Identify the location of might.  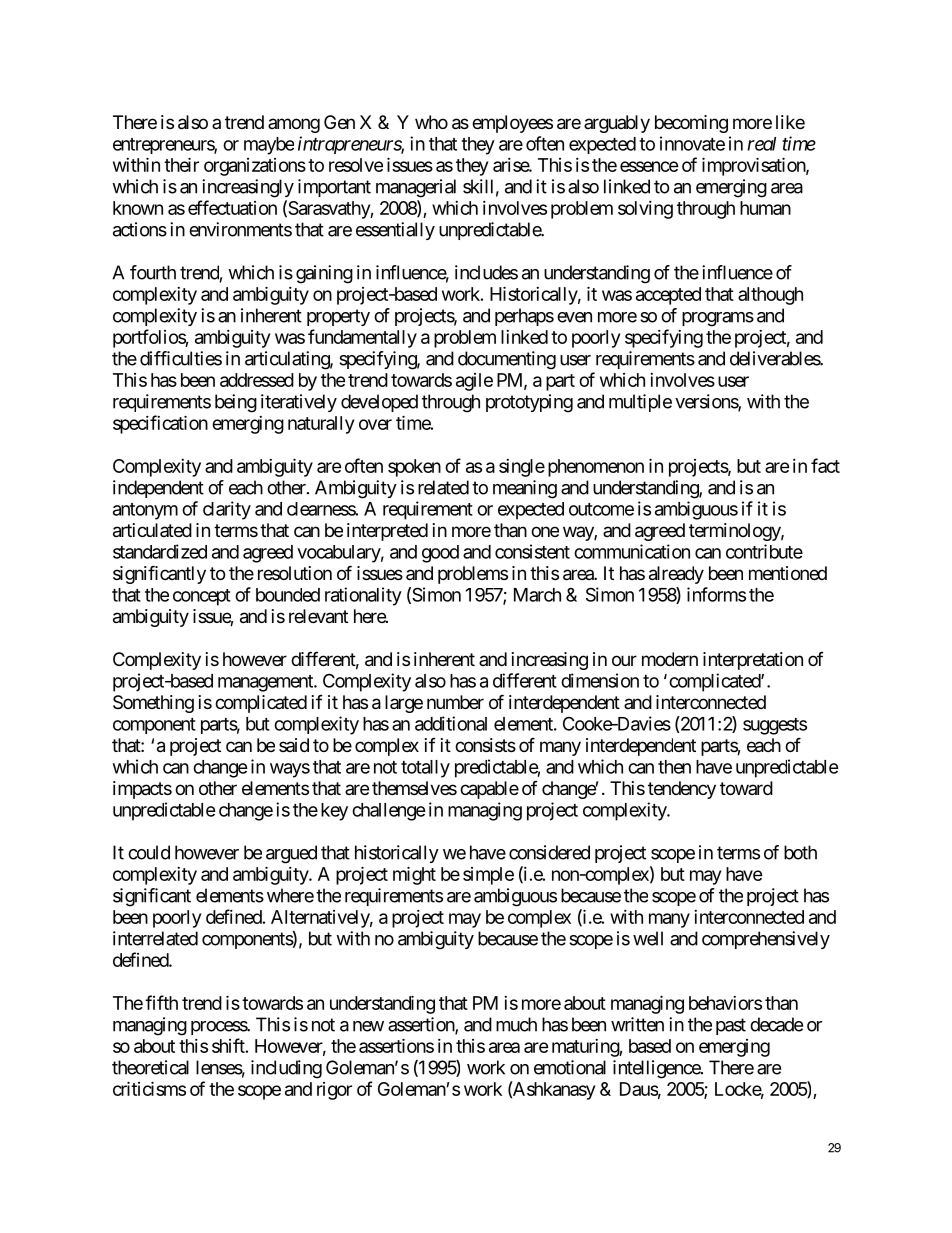
(414, 875).
